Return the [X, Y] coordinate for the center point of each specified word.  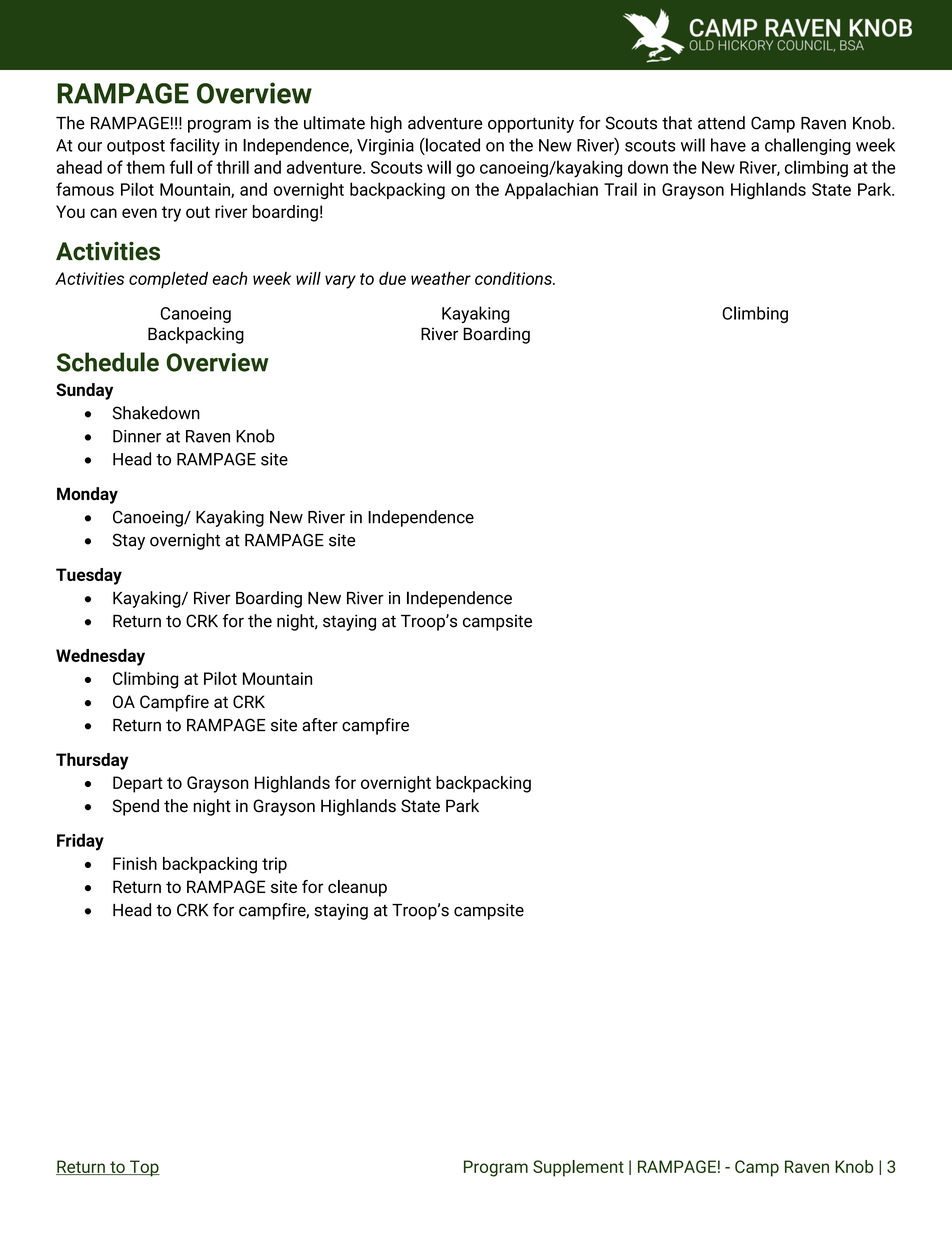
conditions [514, 278]
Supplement [578, 1168]
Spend [136, 807]
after [320, 725]
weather [441, 278]
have [728, 145]
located [452, 145]
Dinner [137, 436]
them [145, 167]
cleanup [357, 888]
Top [144, 1168]
